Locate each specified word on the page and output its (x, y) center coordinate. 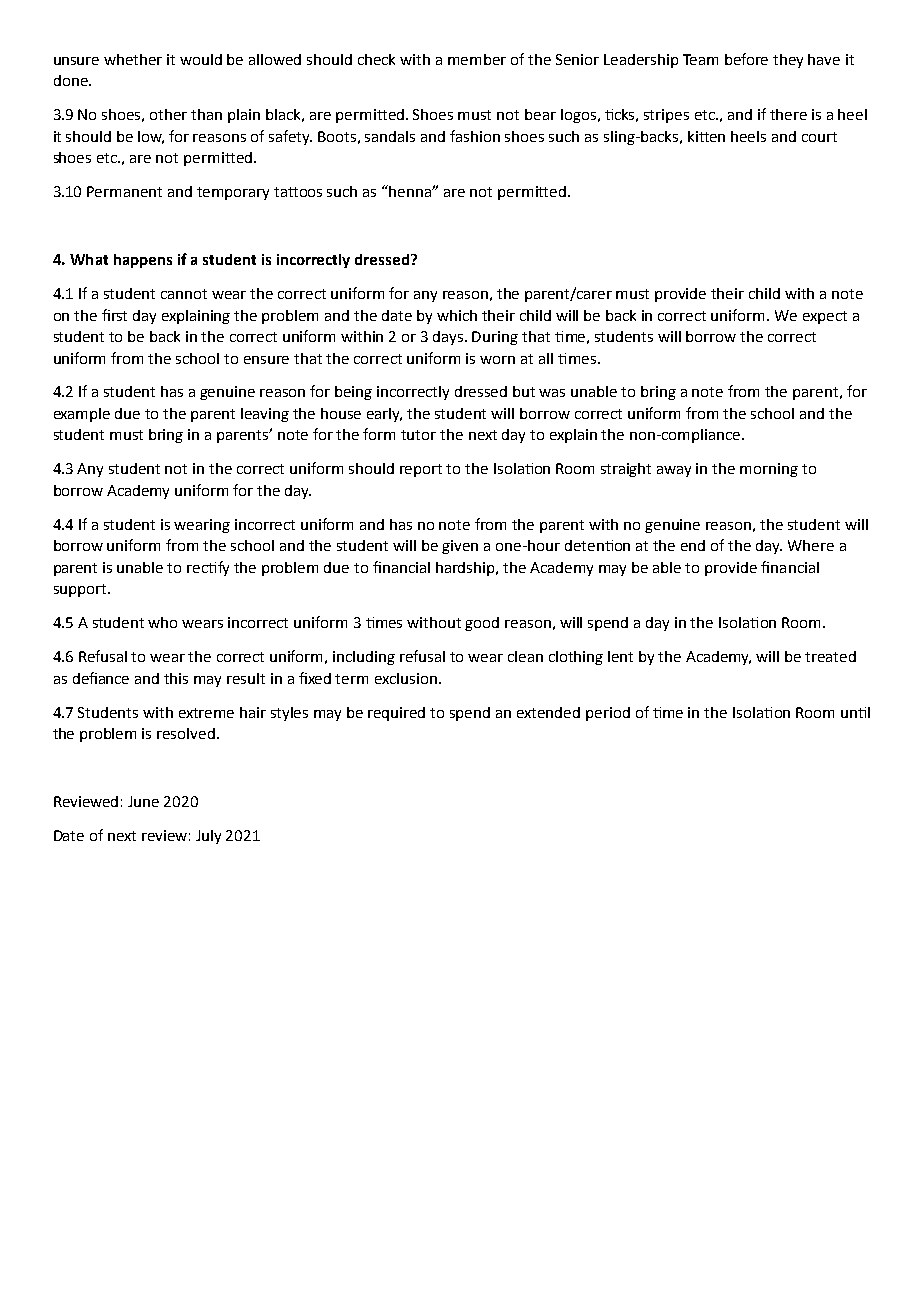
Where (811, 545)
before (746, 59)
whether (133, 59)
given (460, 547)
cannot (184, 294)
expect (825, 317)
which (457, 315)
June (143, 801)
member (477, 59)
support (81, 590)
